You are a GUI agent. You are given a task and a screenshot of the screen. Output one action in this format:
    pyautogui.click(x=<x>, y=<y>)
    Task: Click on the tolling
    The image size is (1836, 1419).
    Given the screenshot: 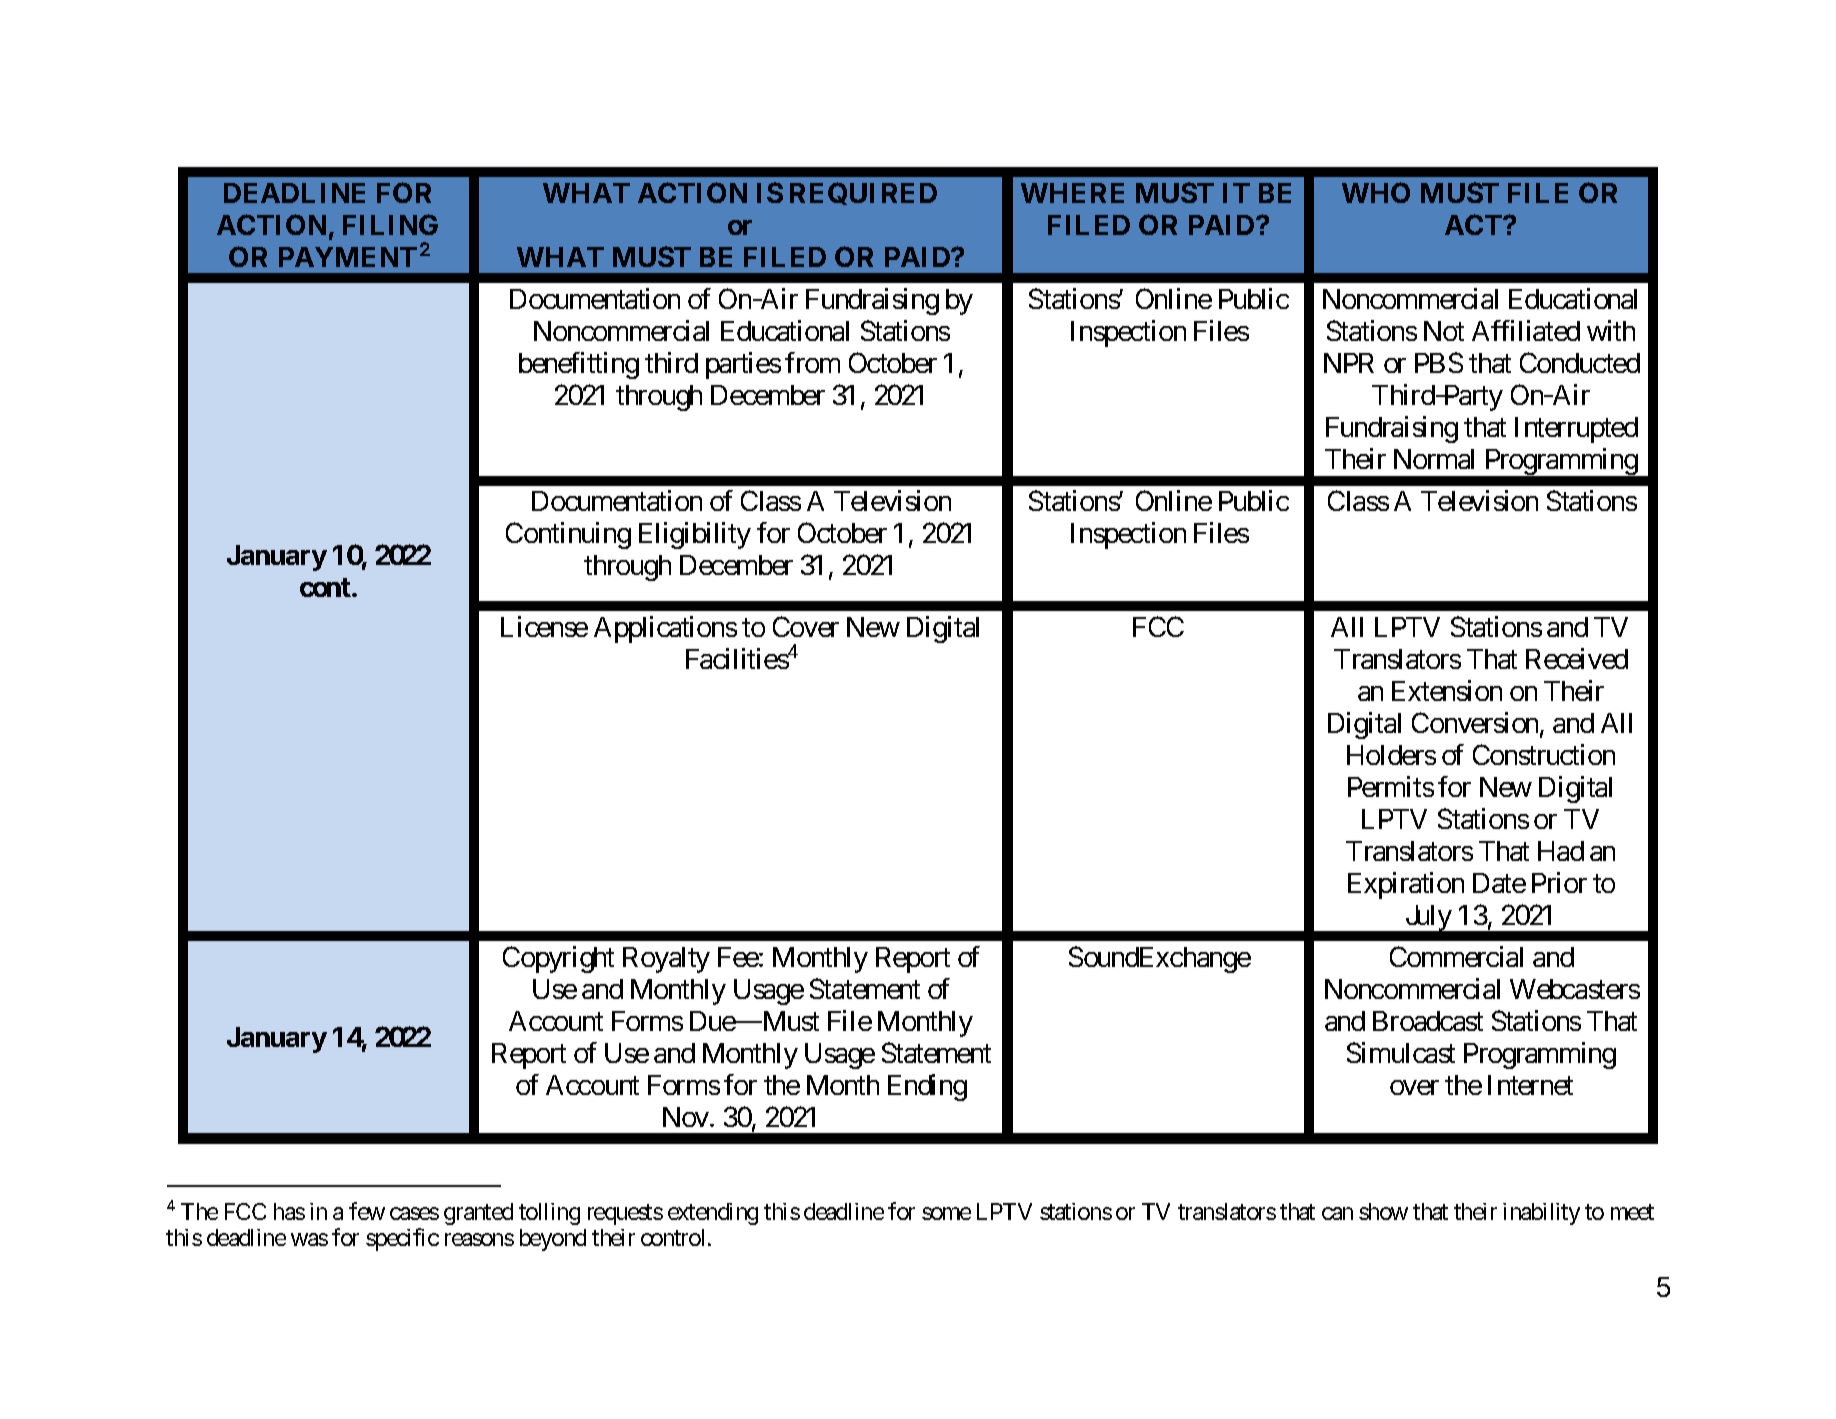 What is the action you would take?
    pyautogui.click(x=549, y=1214)
